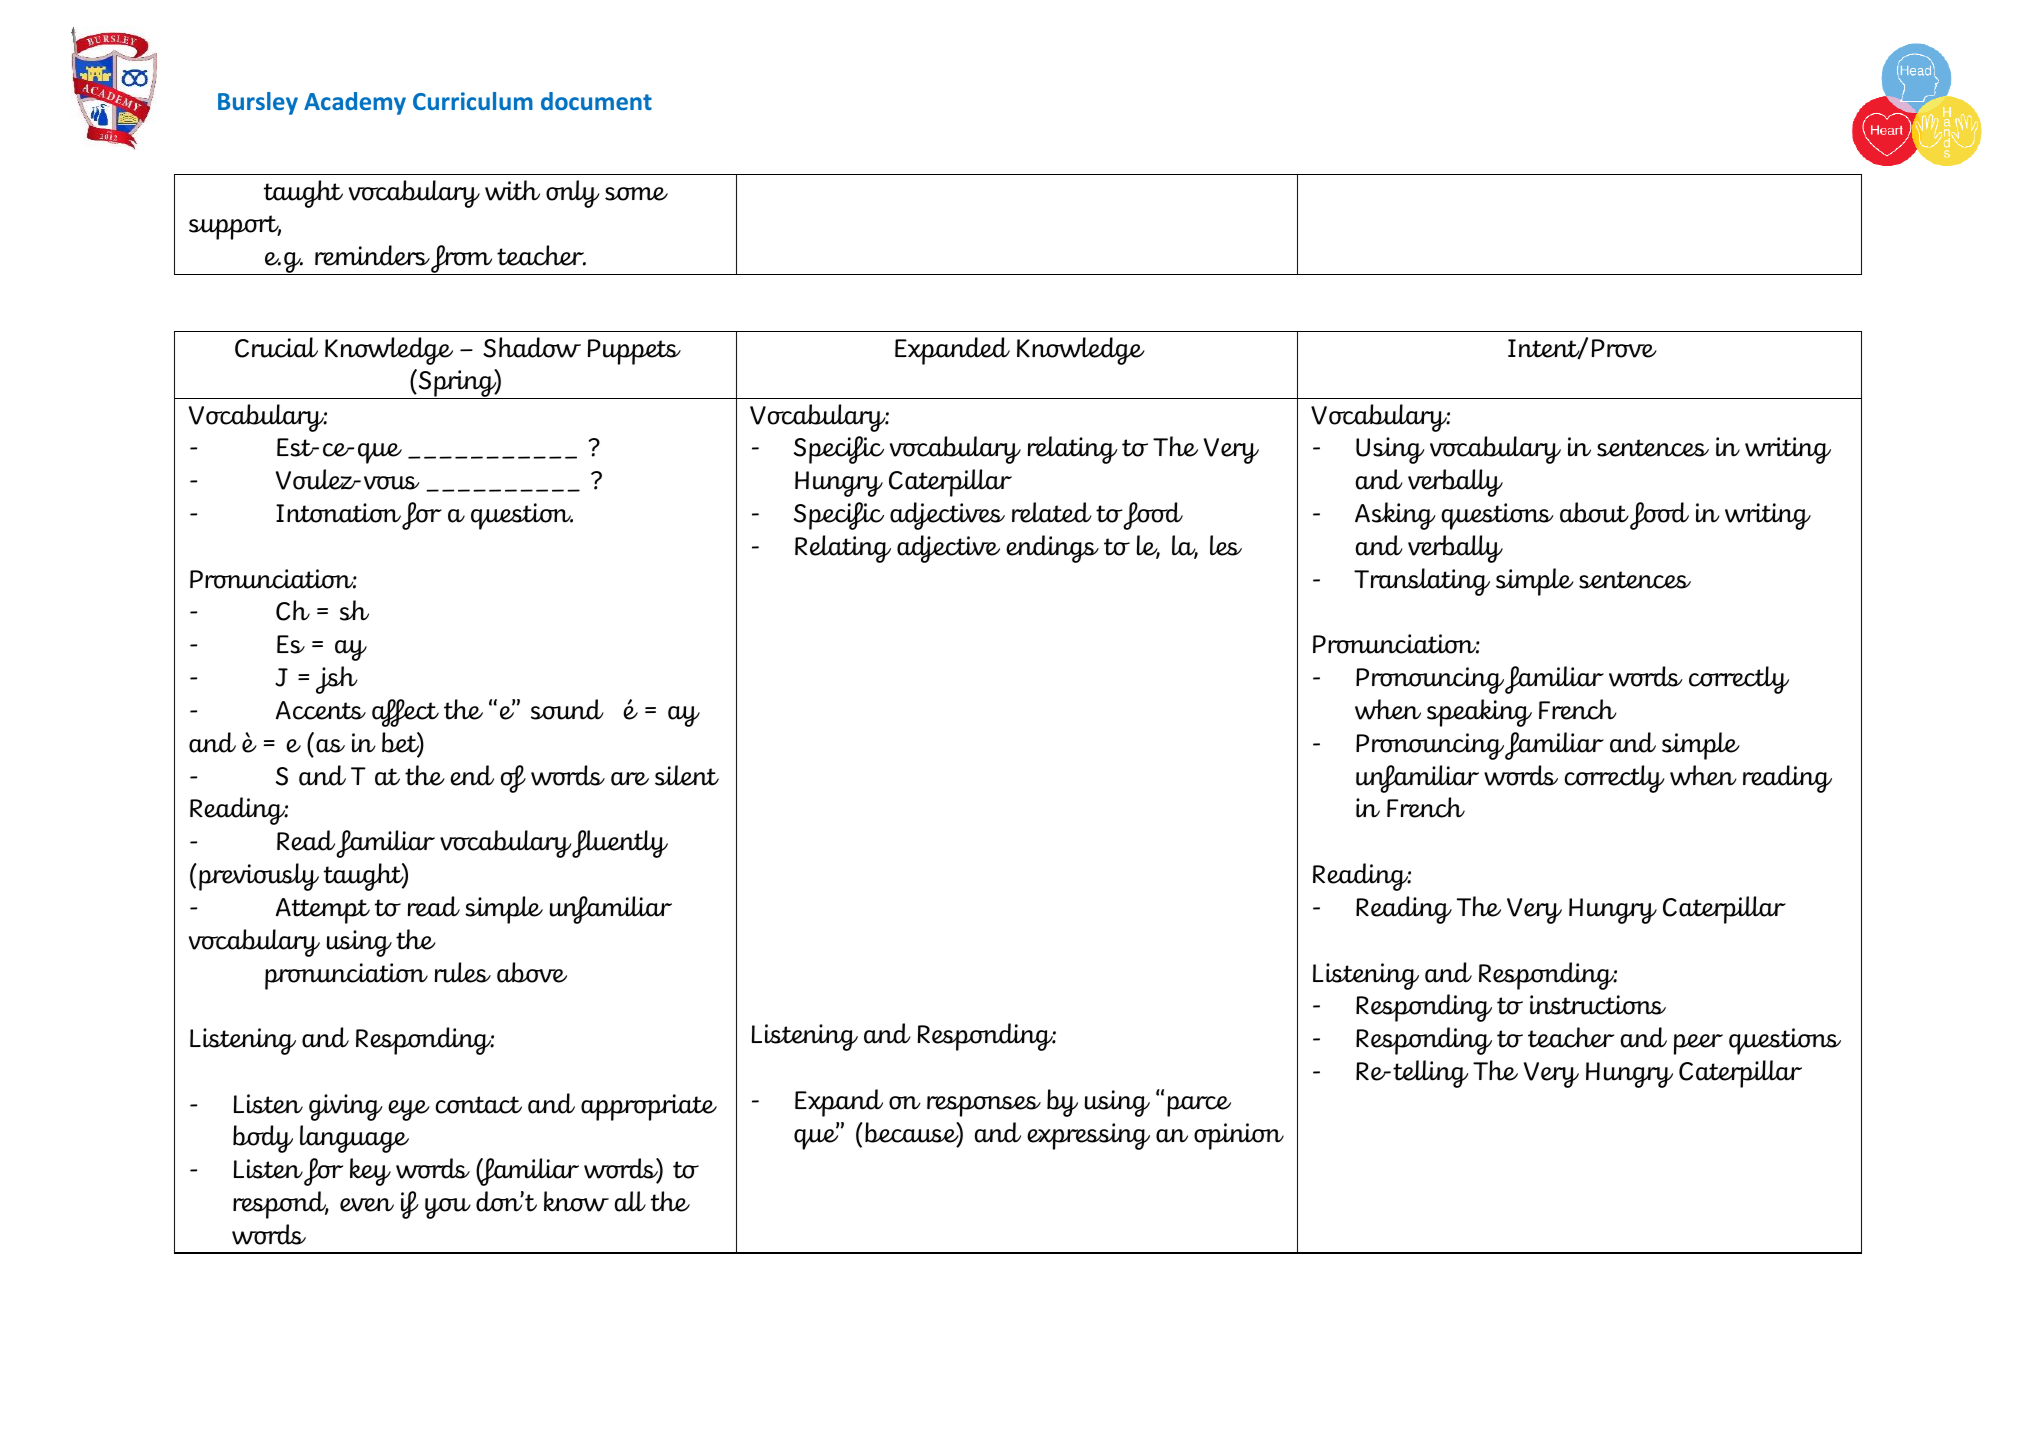 The width and height of the screenshot is (2036, 1439). Describe the element at coordinates (532, 347) in the screenshot. I see `Shadow` at that location.
